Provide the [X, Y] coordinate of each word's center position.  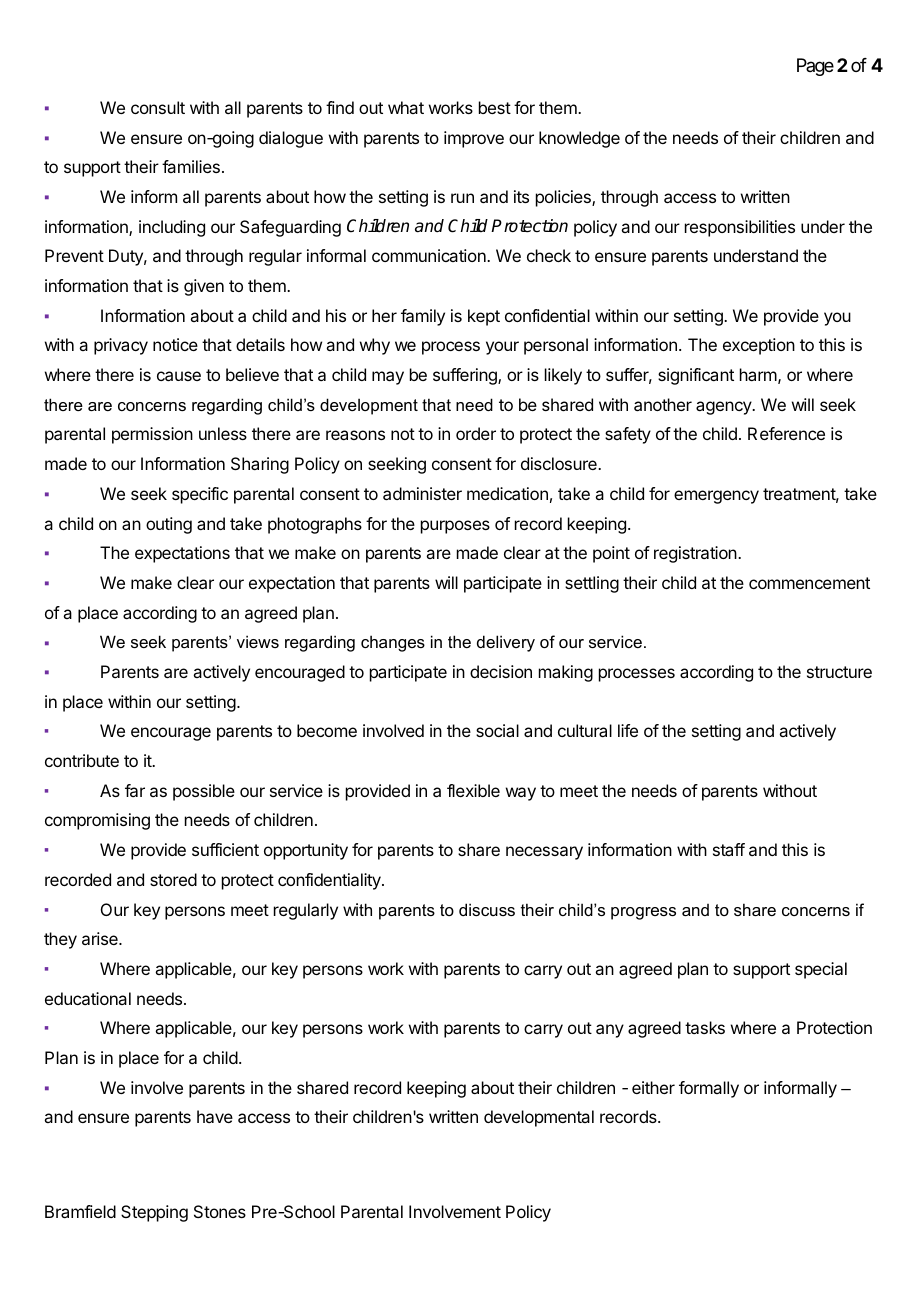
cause [179, 376]
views [258, 641]
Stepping [154, 1213]
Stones [220, 1211]
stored [173, 879]
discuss [487, 909]
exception [759, 346]
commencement [809, 583]
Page [815, 67]
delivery [506, 643]
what [406, 107]
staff [729, 849]
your [502, 348]
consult [158, 107]
